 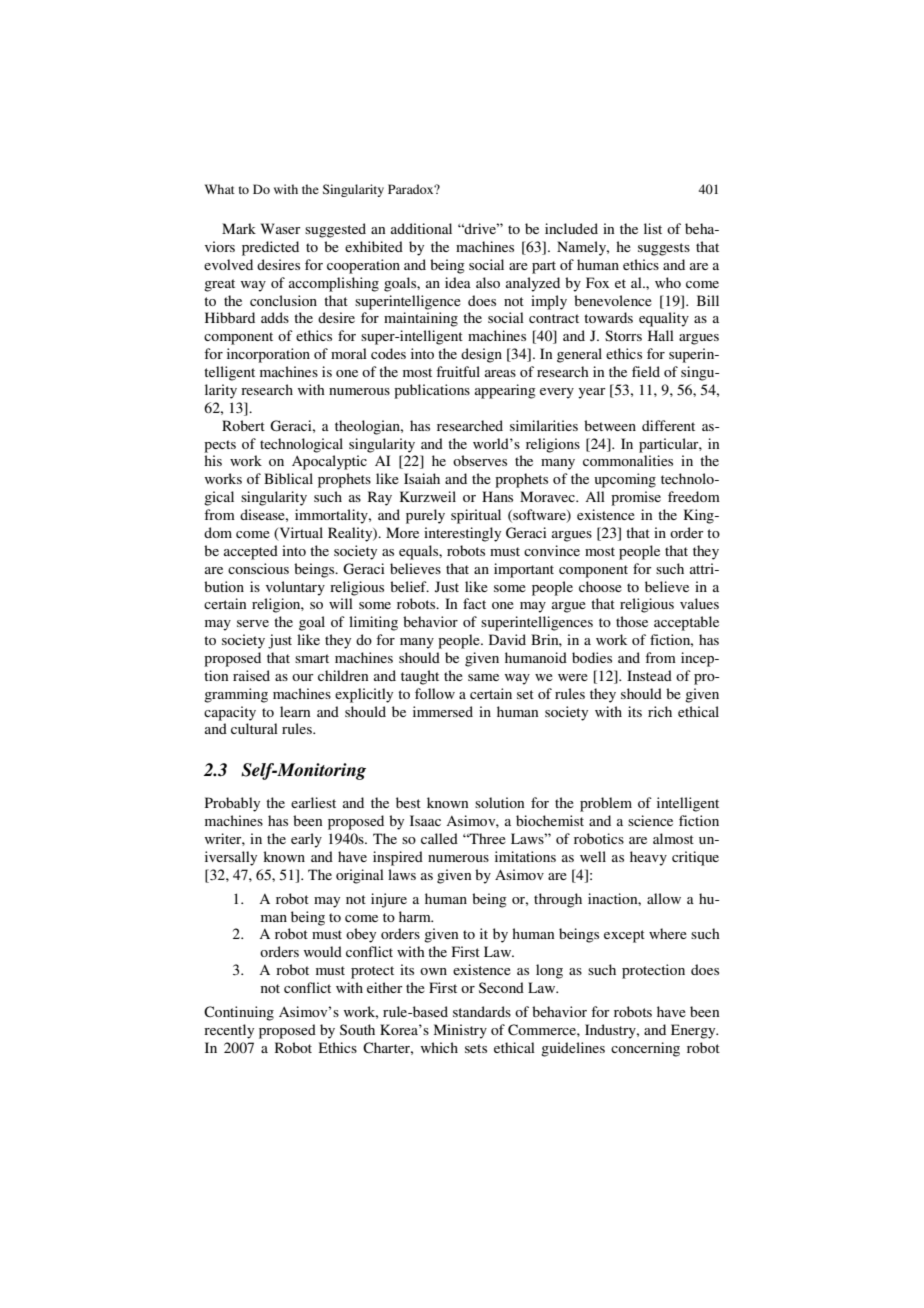 What do you see at coordinates (632, 621) in the screenshot?
I see `those` at bounding box center [632, 621].
